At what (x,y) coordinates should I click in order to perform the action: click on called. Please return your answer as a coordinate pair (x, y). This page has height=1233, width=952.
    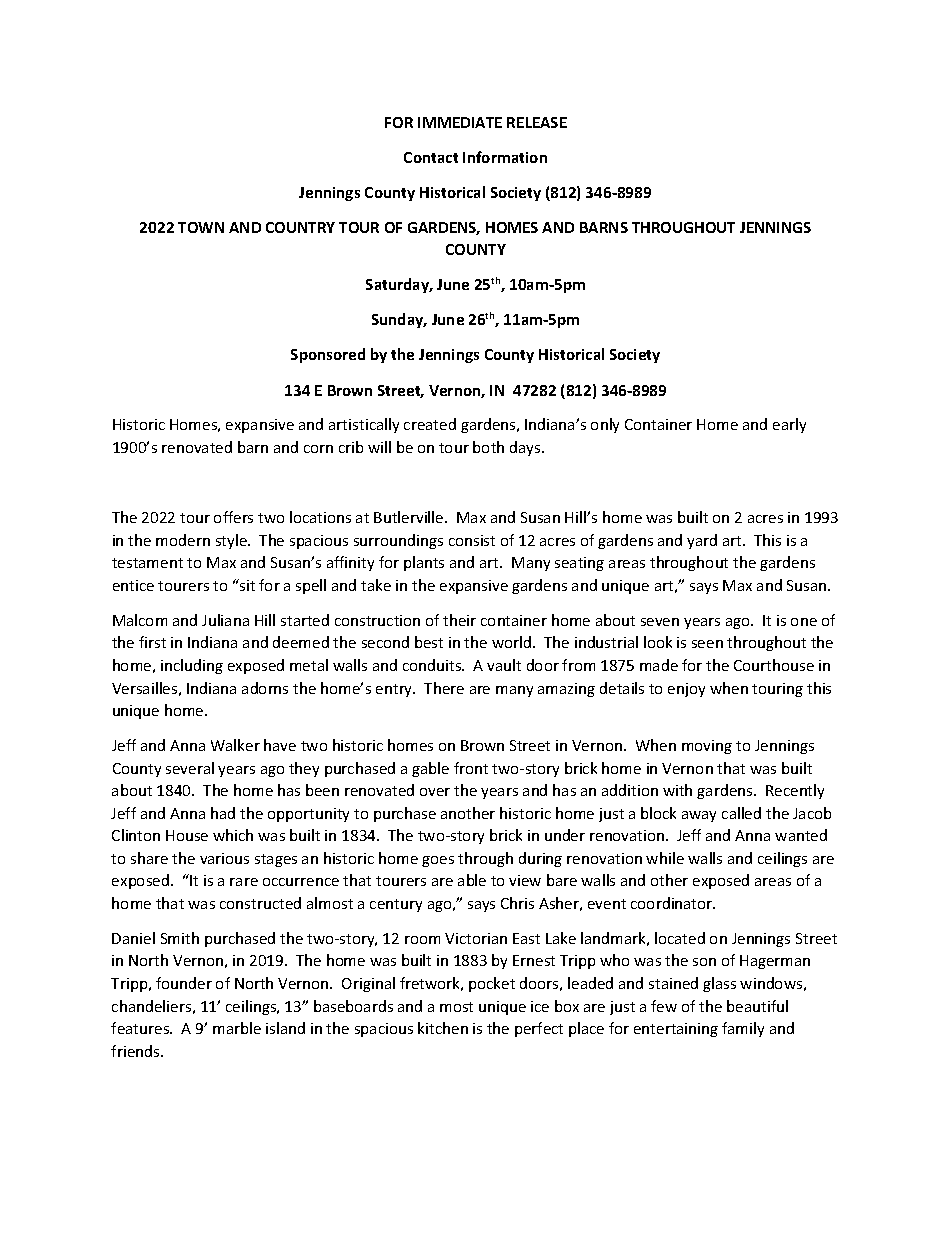
    Looking at the image, I should click on (741, 813).
